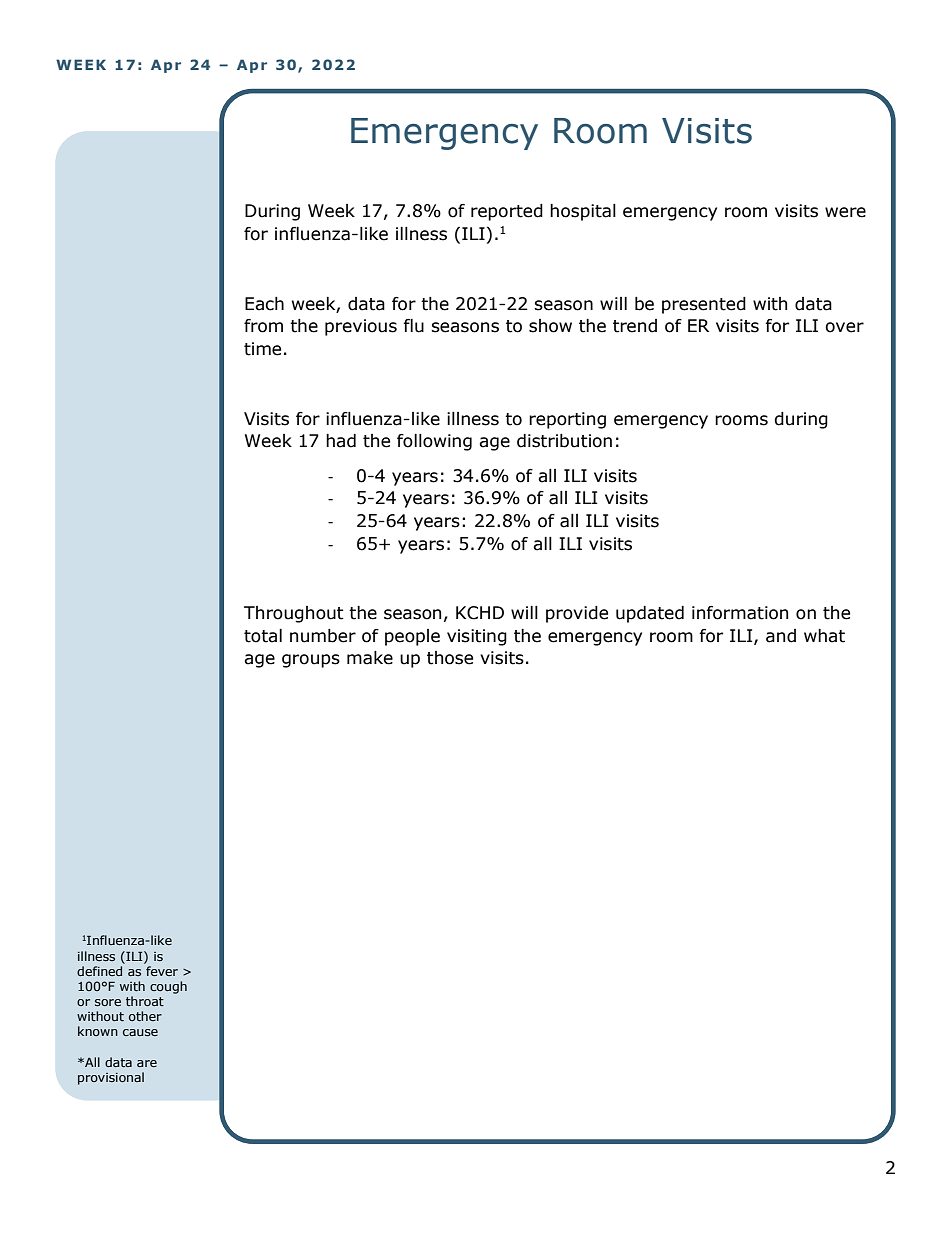  What do you see at coordinates (507, 212) in the screenshot?
I see `reported` at bounding box center [507, 212].
